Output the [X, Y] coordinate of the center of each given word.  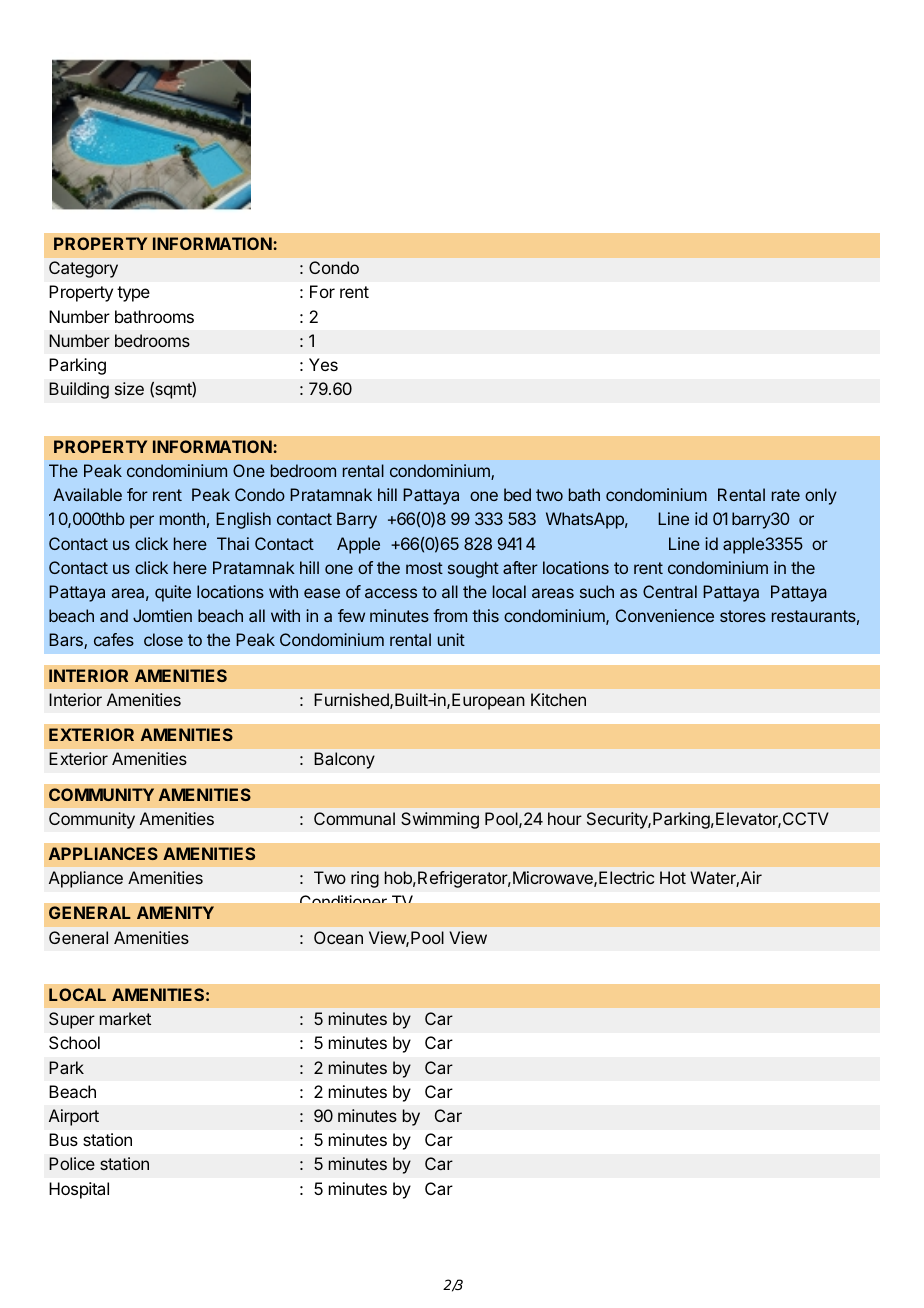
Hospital [79, 1190]
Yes [323, 364]
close [163, 639]
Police [72, 1163]
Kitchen [558, 699]
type [133, 294]
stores [743, 616]
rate [786, 495]
